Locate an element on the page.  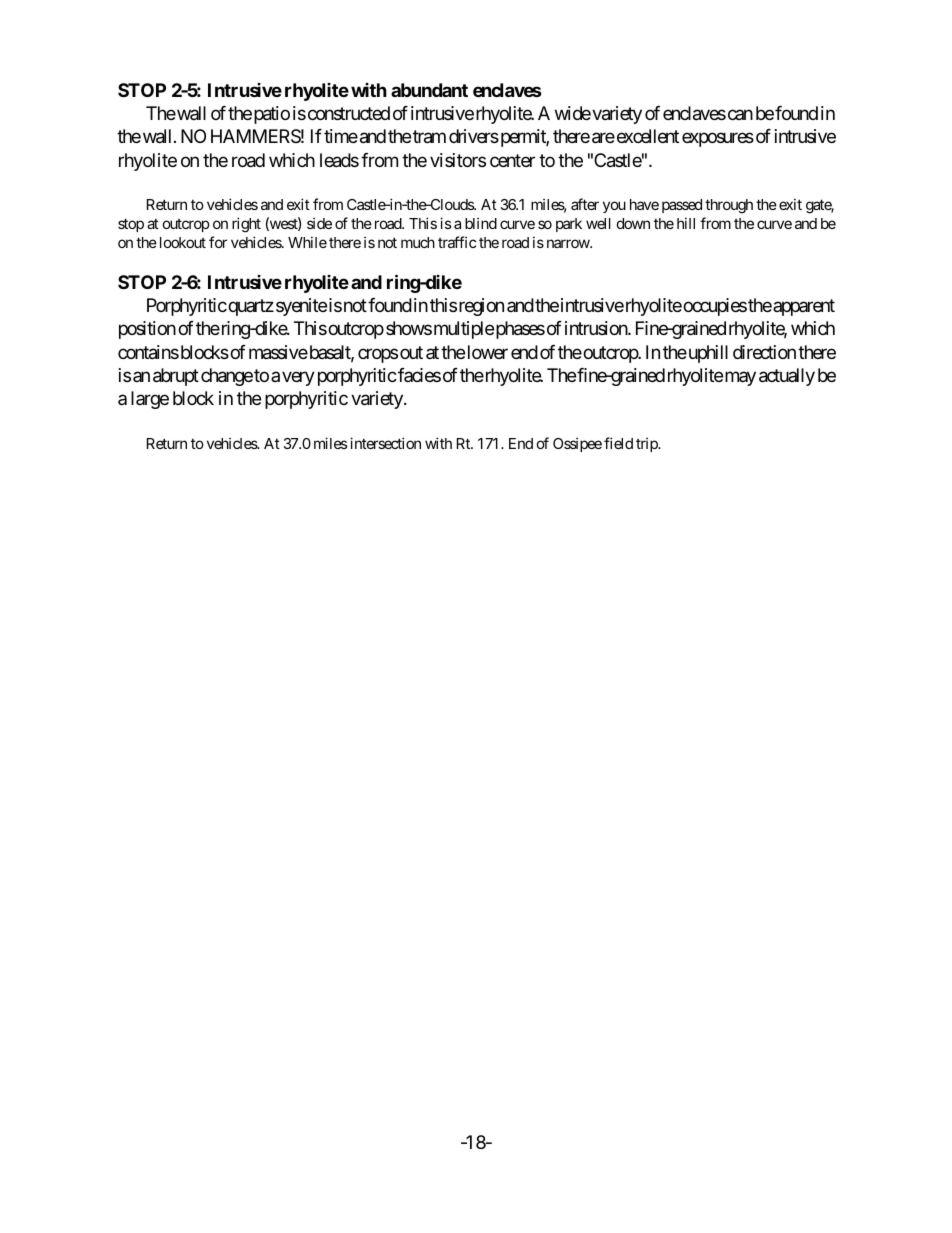
abrupt is located at coordinates (176, 377).
